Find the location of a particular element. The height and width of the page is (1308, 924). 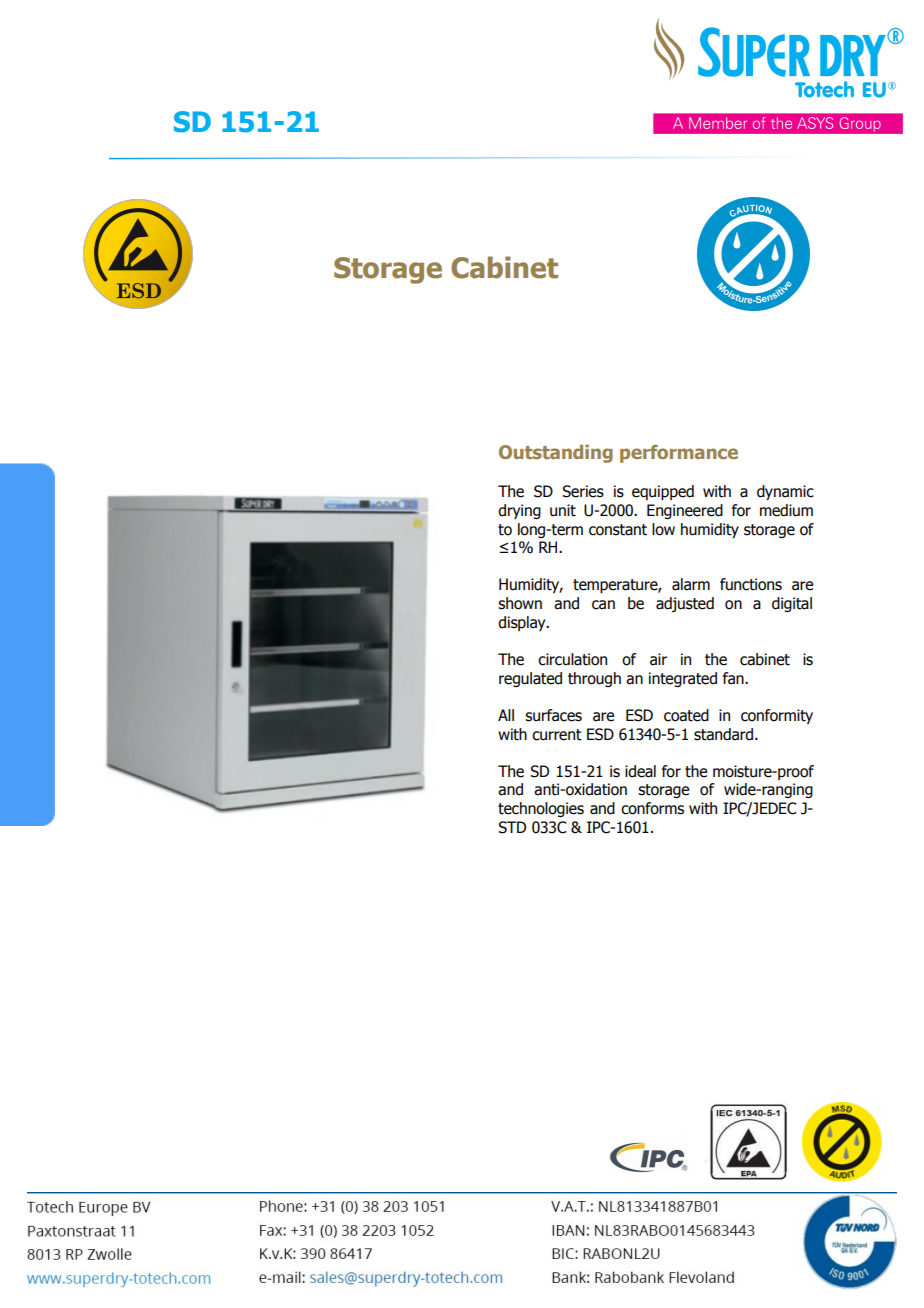

technologies is located at coordinates (541, 809).
